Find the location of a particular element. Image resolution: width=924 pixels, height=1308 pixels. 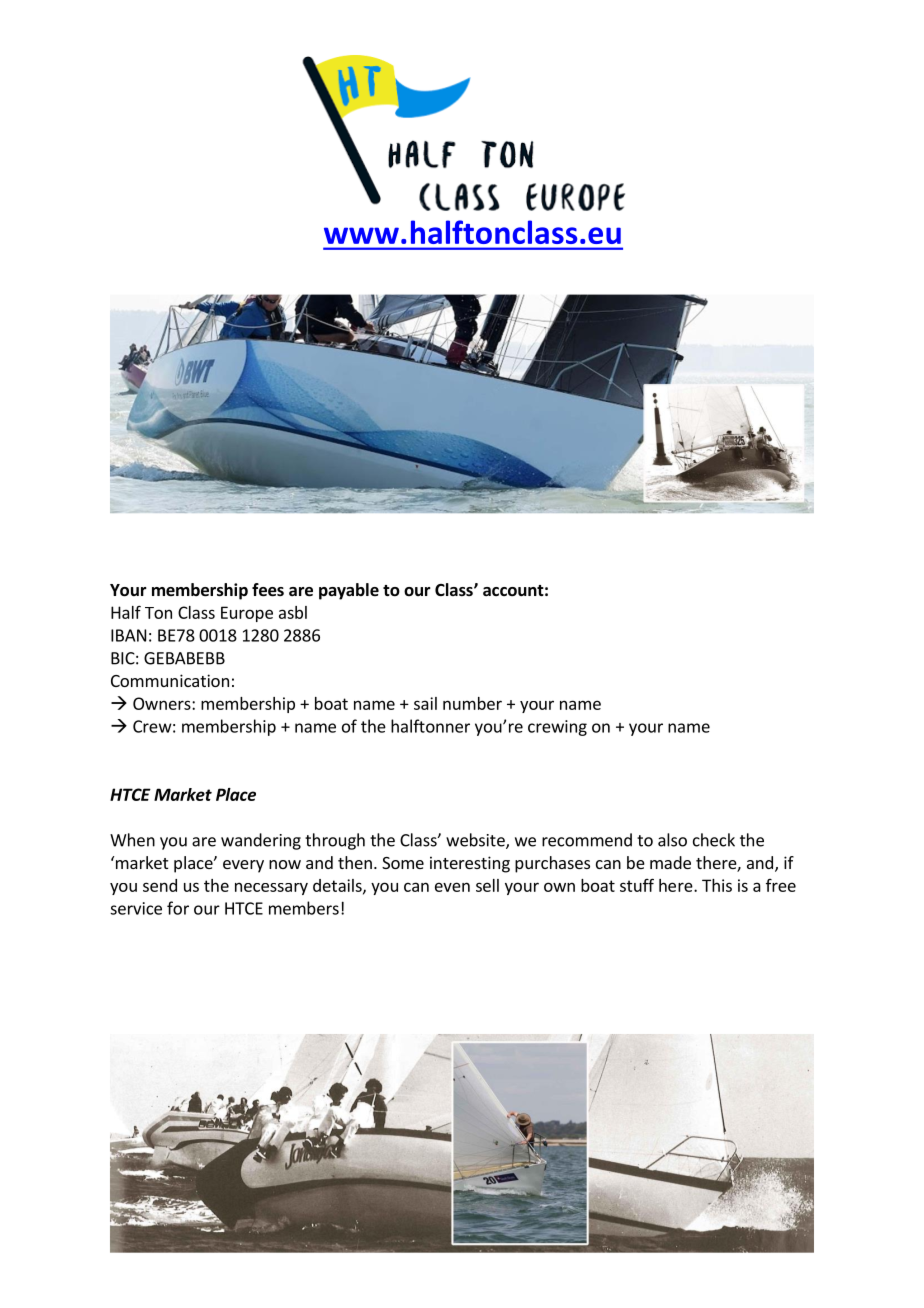

payable is located at coordinates (349, 591).
